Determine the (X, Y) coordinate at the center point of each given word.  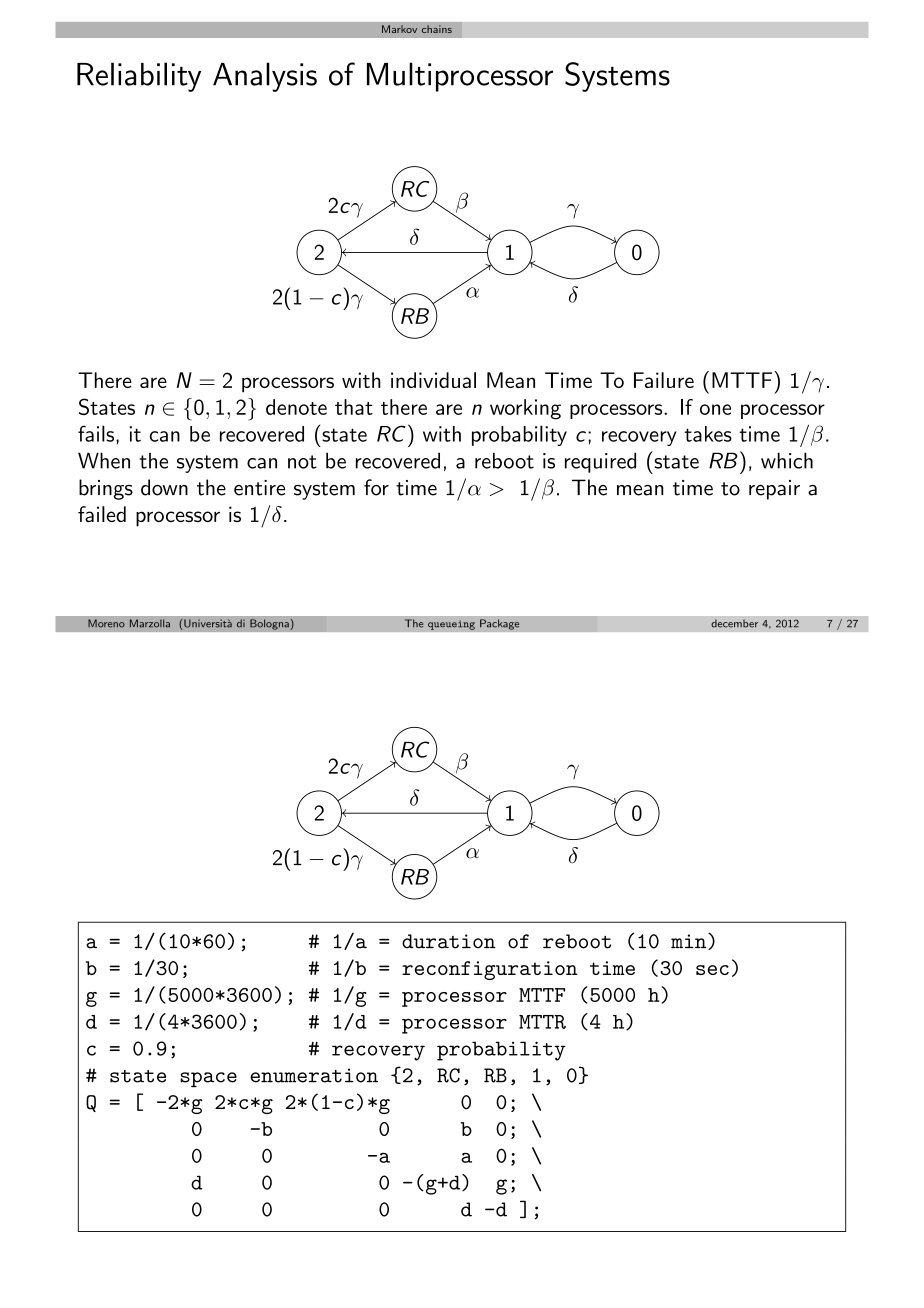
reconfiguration (490, 970)
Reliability (139, 77)
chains (437, 29)
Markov (399, 29)
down (164, 487)
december (734, 623)
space (208, 1079)
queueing (451, 625)
